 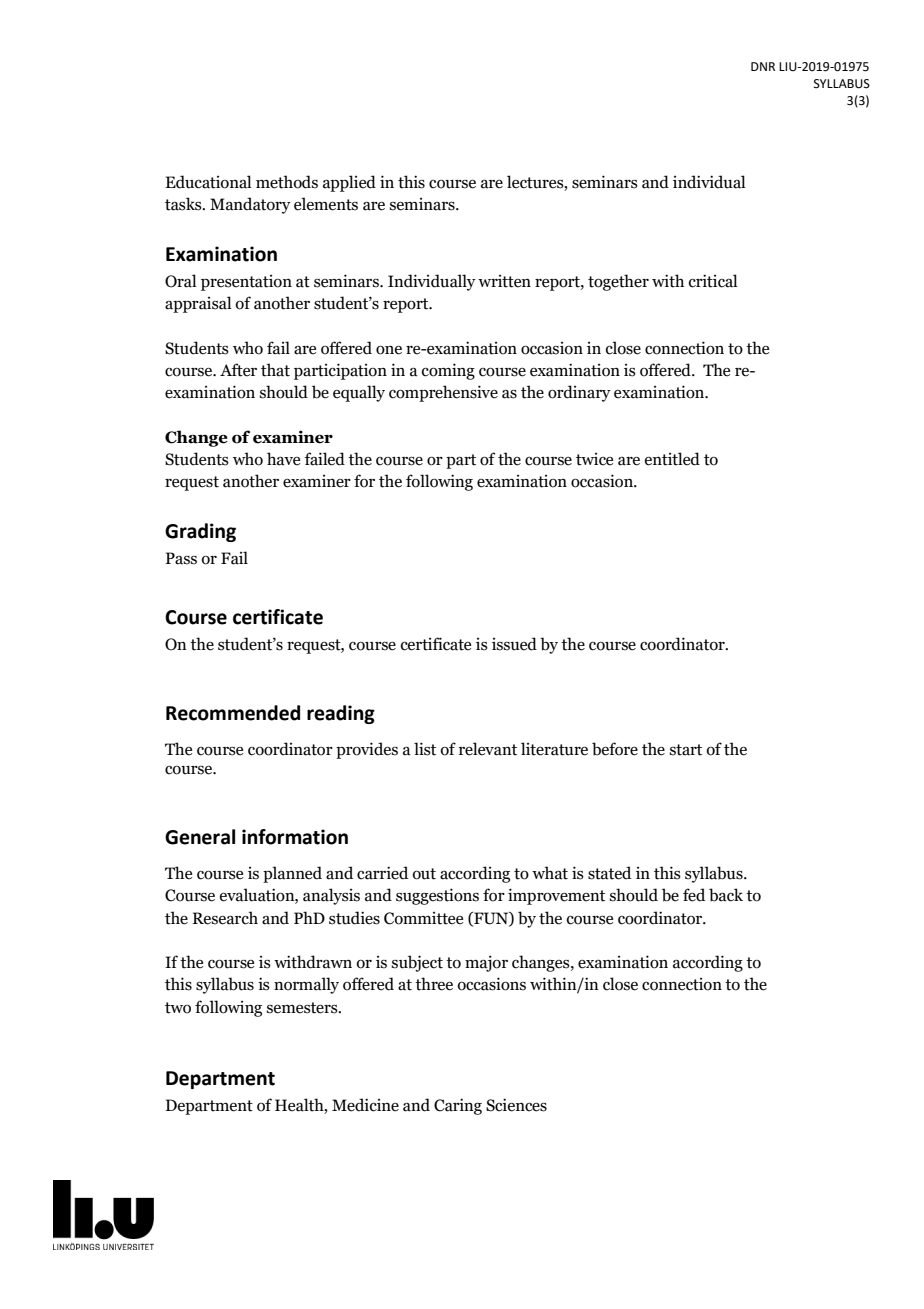 I want to click on entitled, so click(x=672, y=459).
